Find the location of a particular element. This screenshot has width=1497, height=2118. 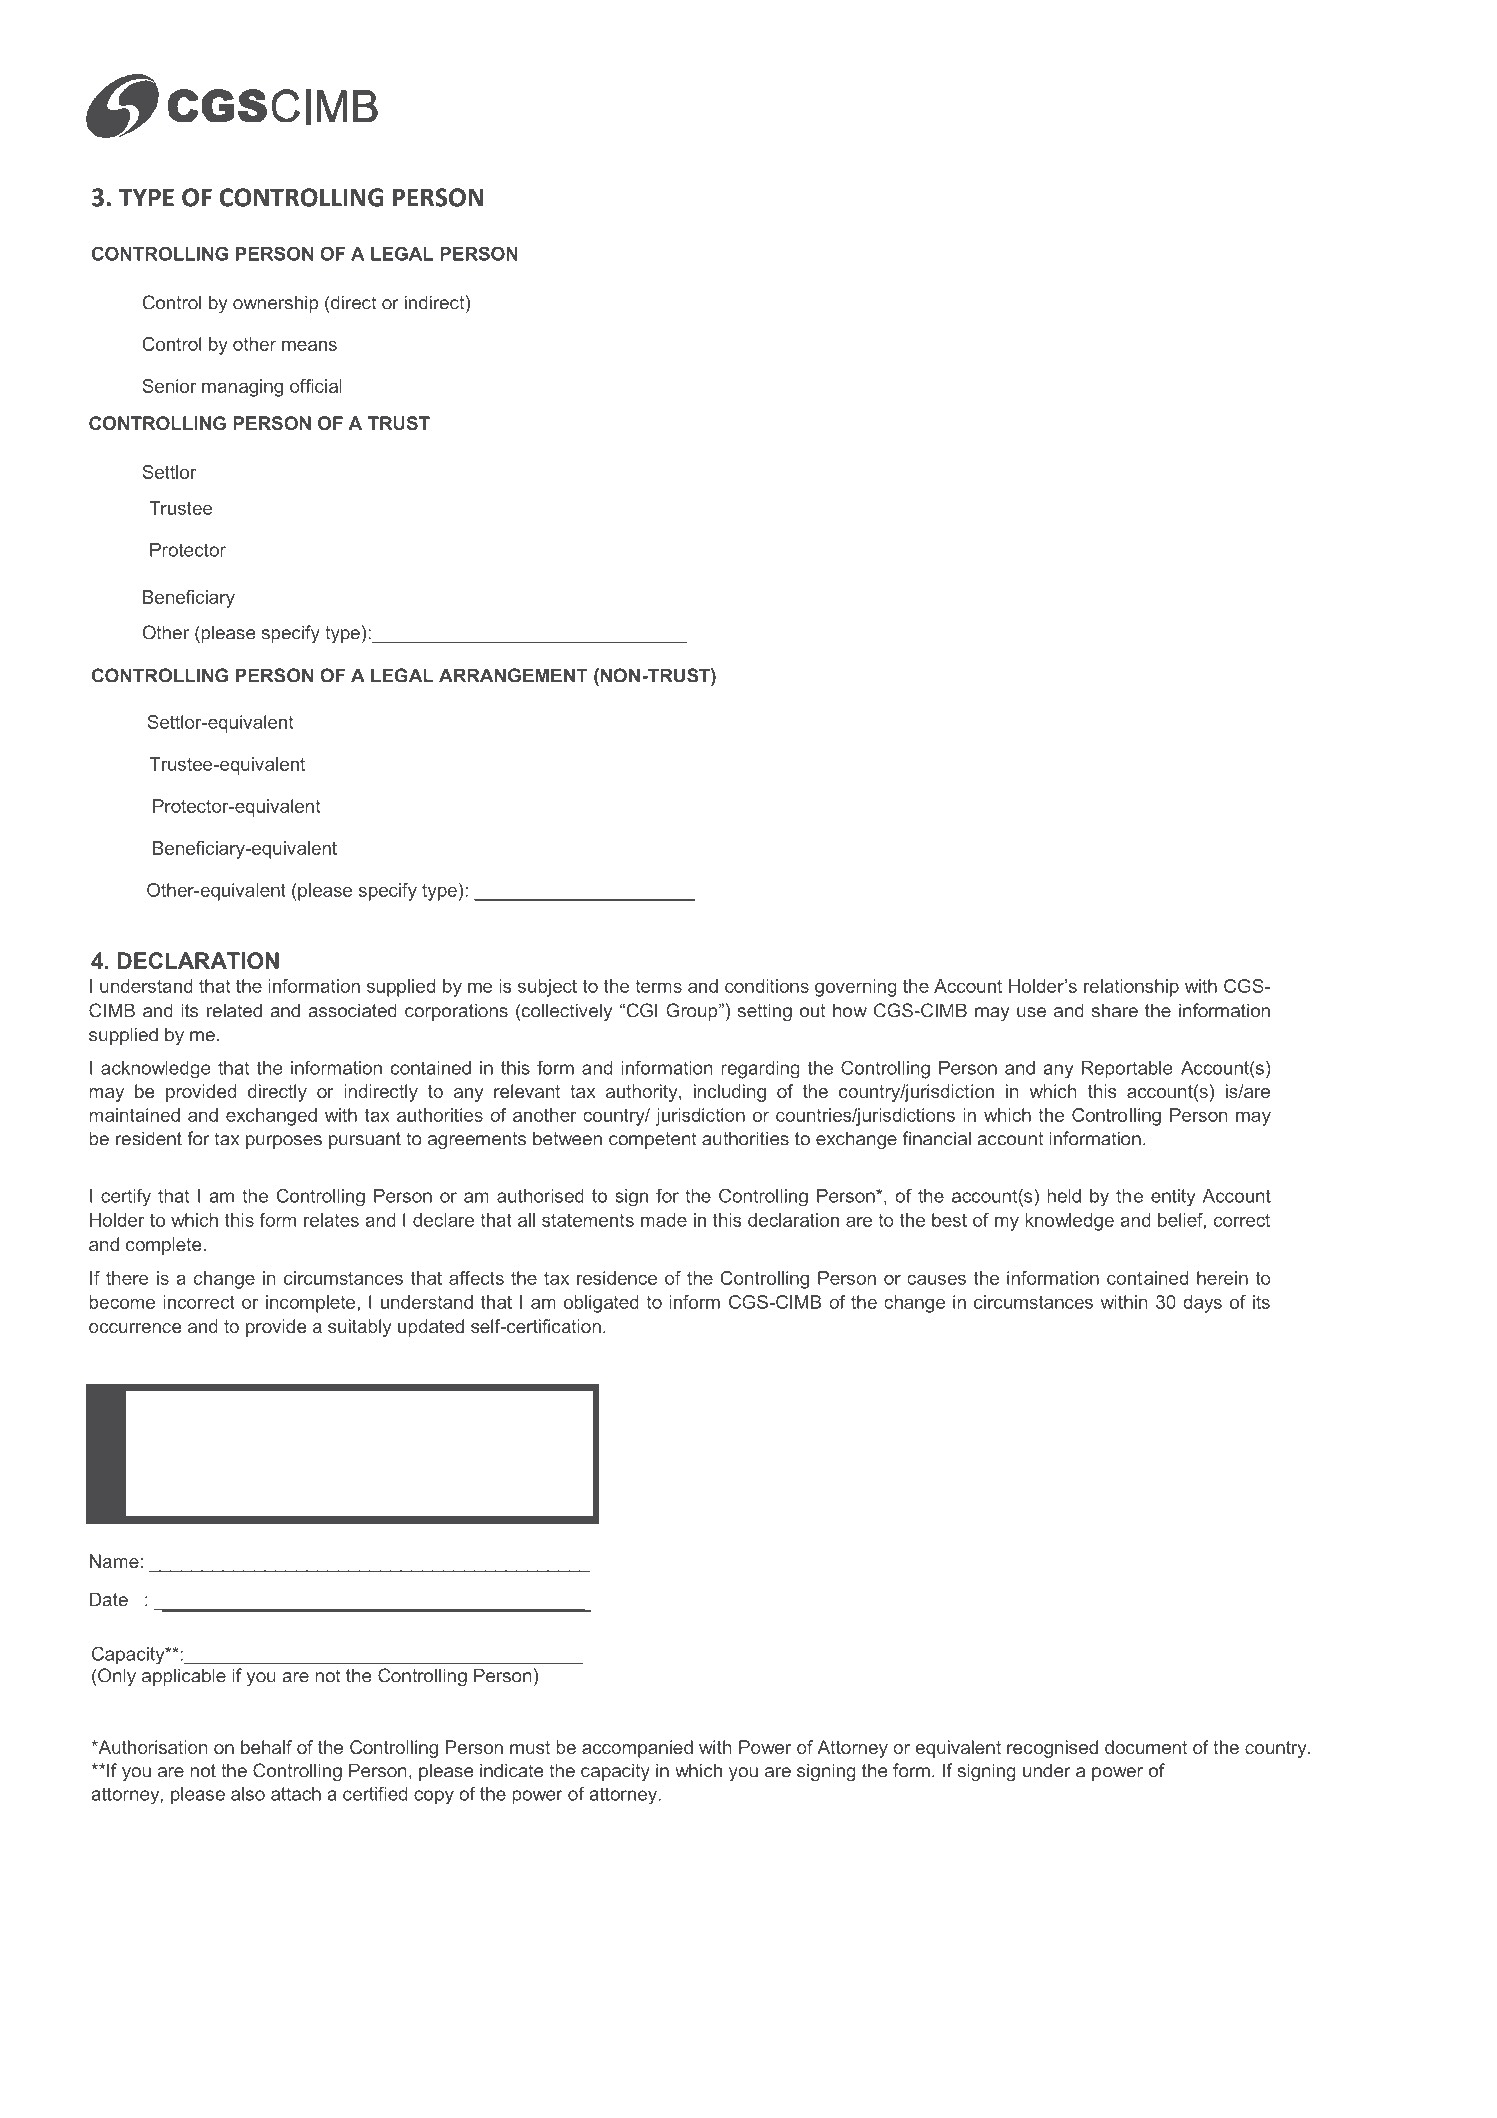

related is located at coordinates (234, 1010).
